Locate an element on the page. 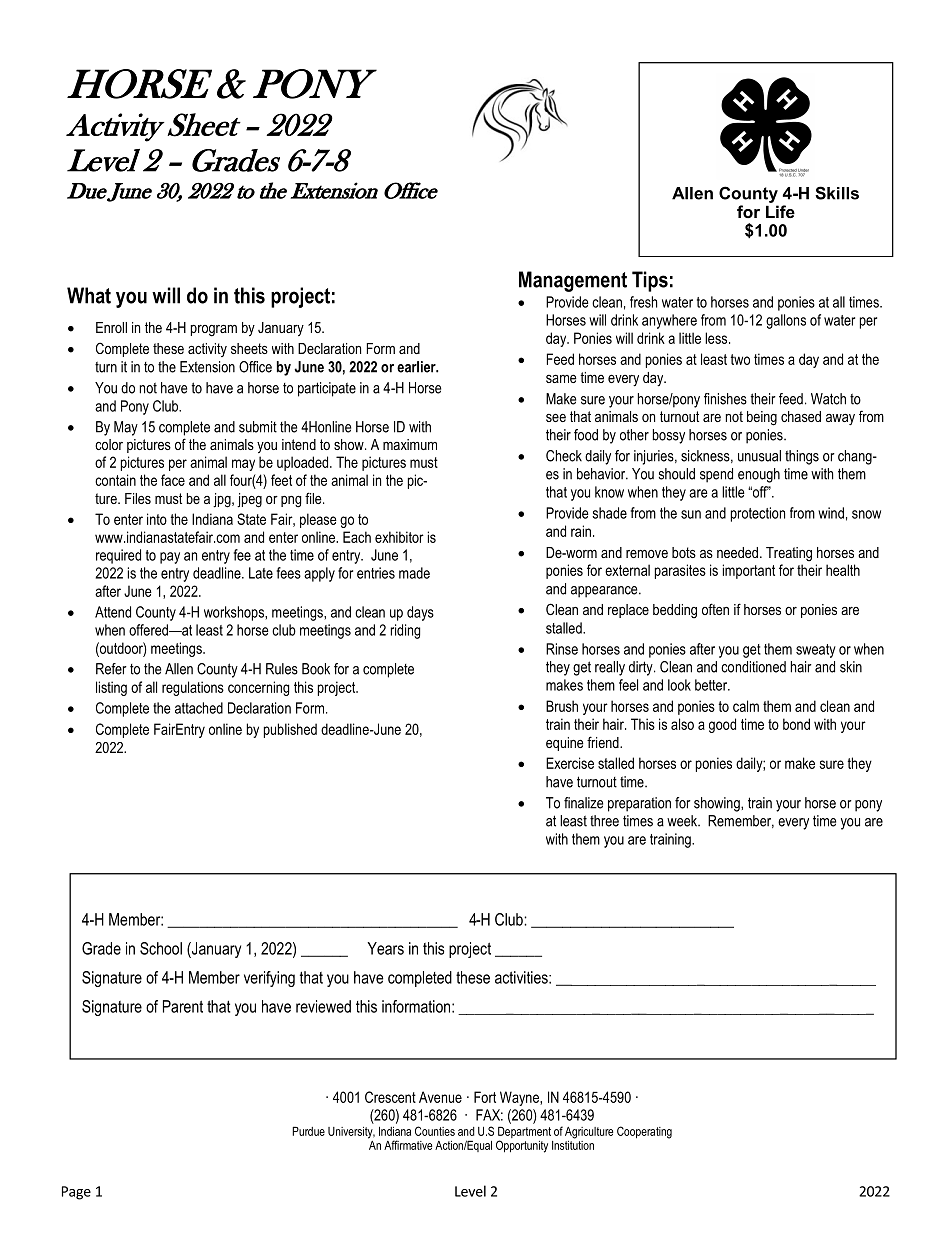 The image size is (952, 1233). into is located at coordinates (157, 519).
